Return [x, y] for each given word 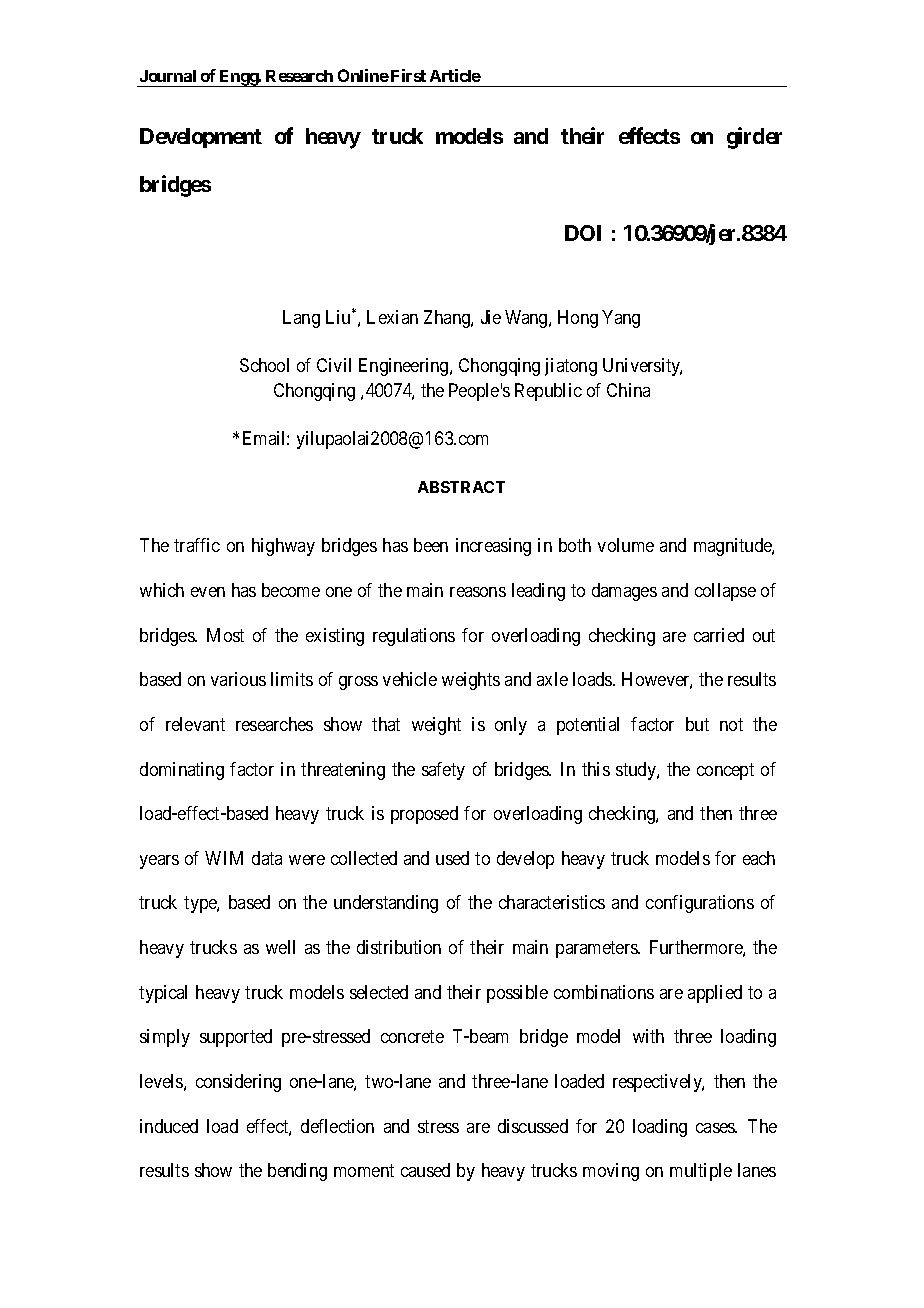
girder [754, 138]
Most [225, 635]
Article [455, 75]
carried [719, 635]
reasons [478, 592]
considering [238, 1083]
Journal [168, 76]
